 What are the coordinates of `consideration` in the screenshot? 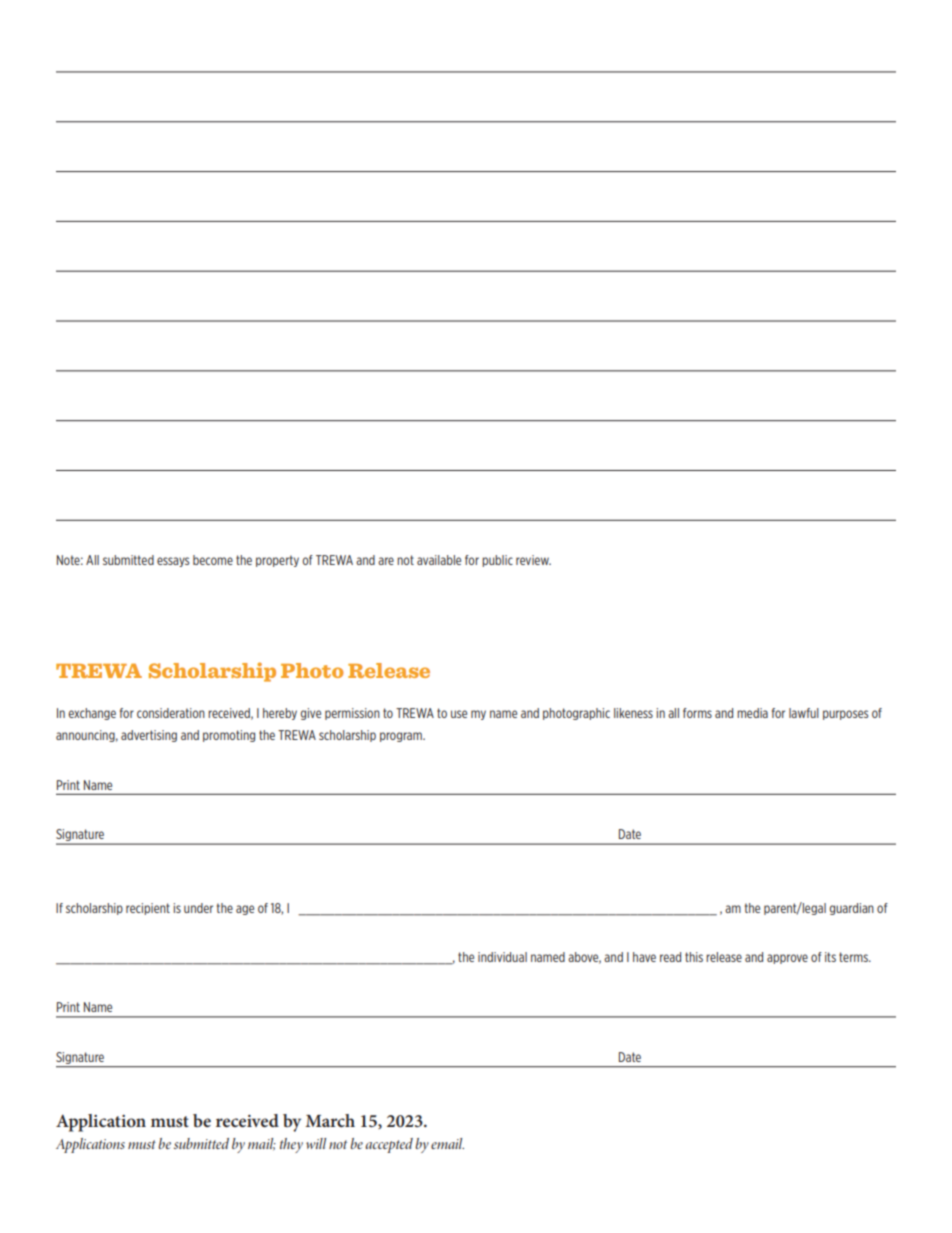 It's located at (171, 713).
